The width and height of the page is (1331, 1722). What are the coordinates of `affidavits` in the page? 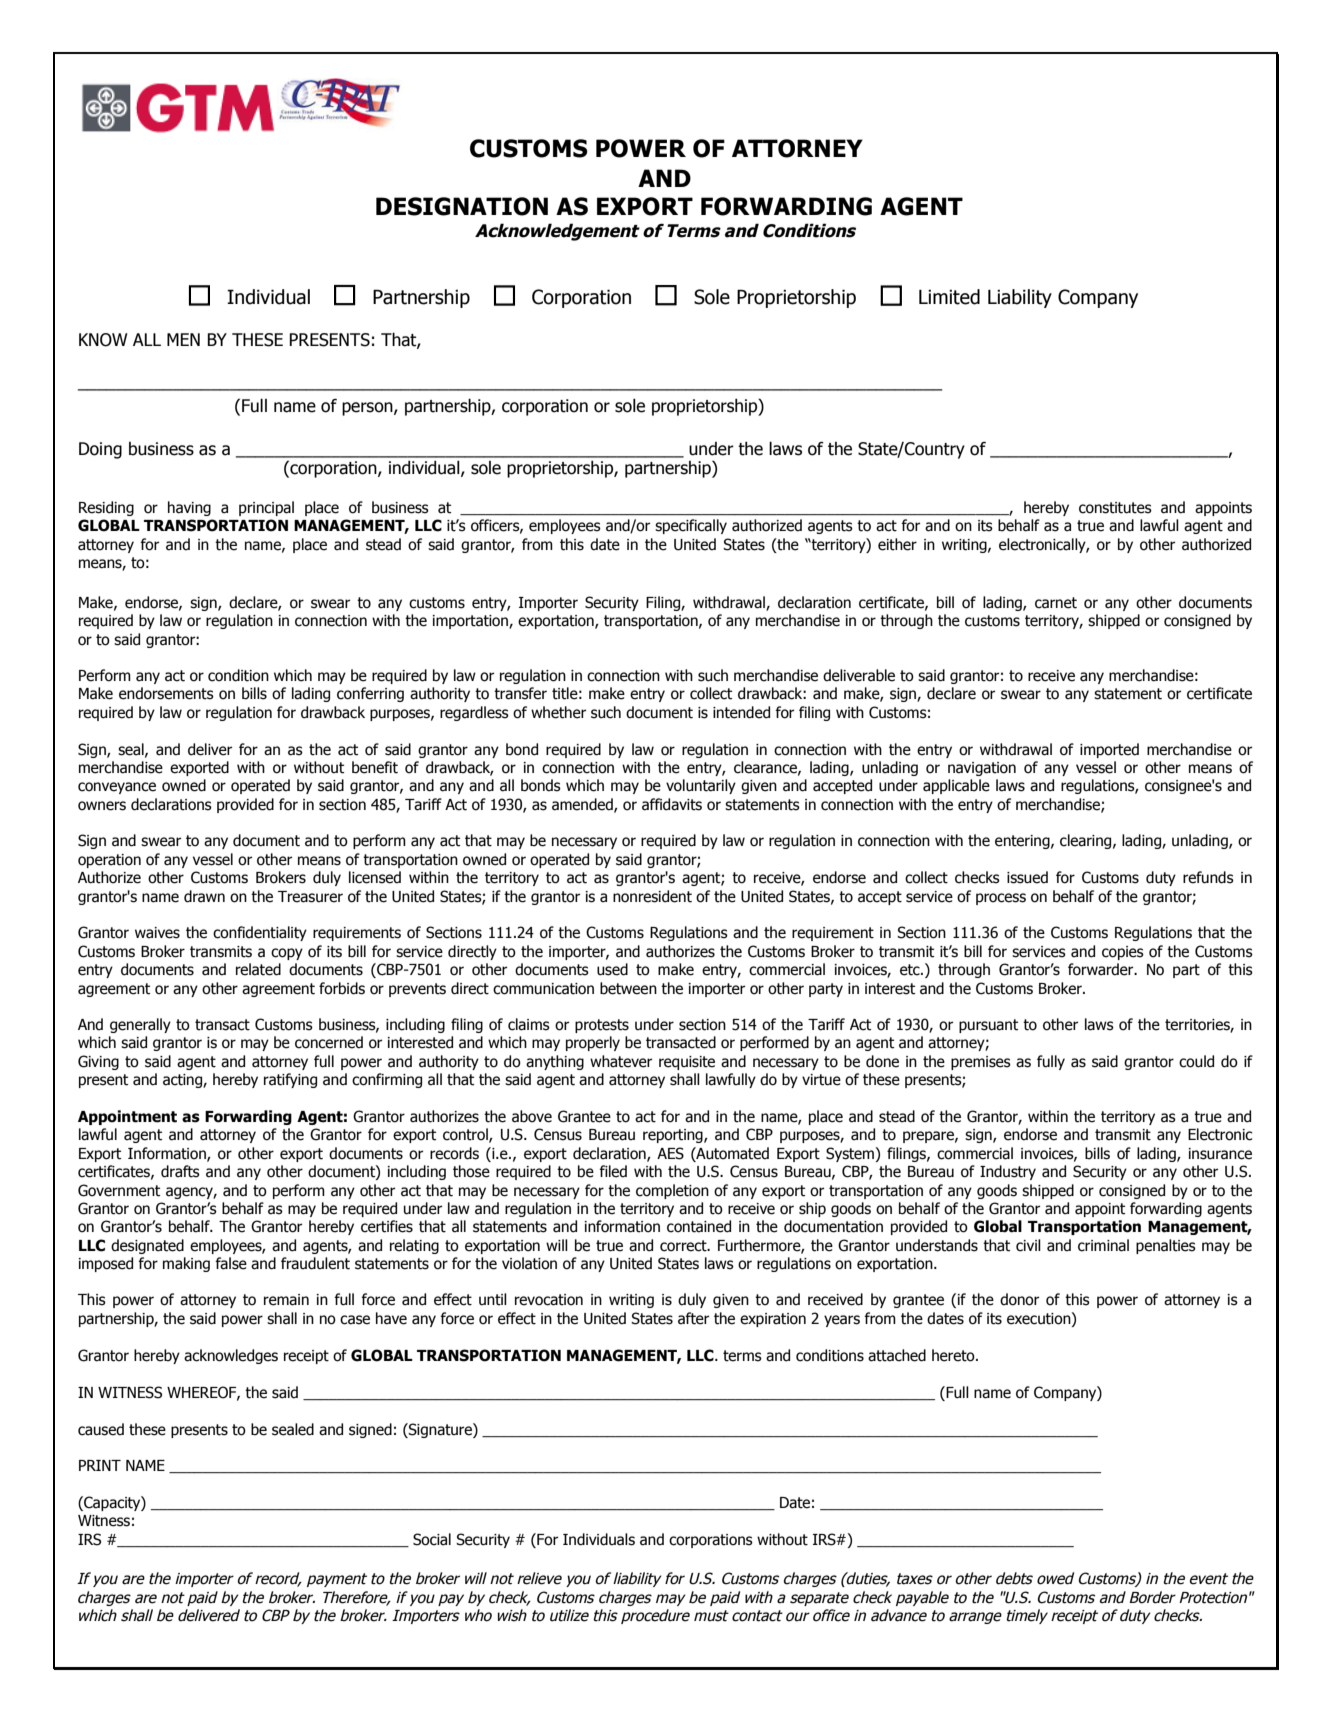 It's located at (672, 804).
